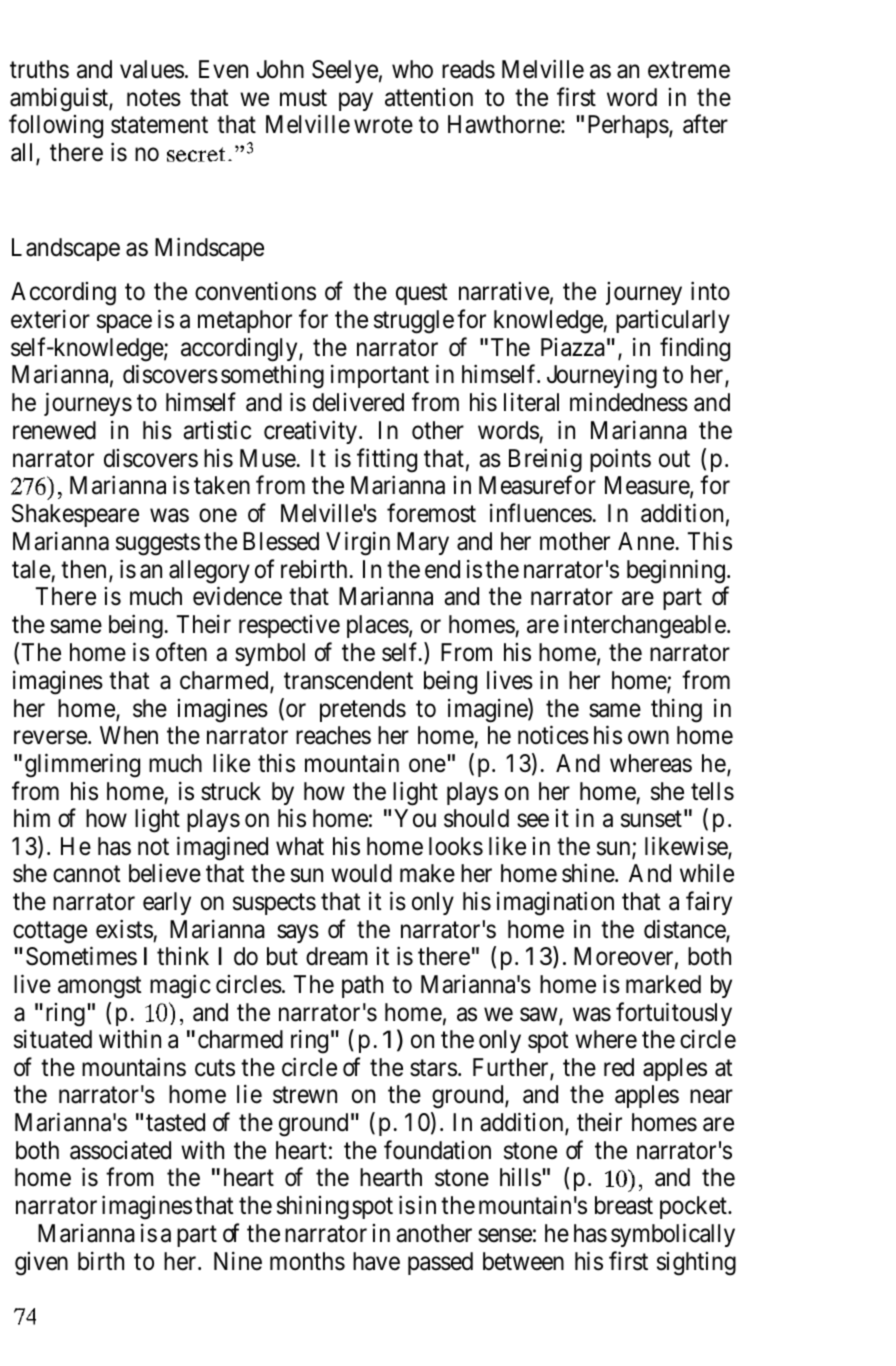 The height and width of the image is (1366, 896). What do you see at coordinates (100, 988) in the image?
I see `amongst` at bounding box center [100, 988].
